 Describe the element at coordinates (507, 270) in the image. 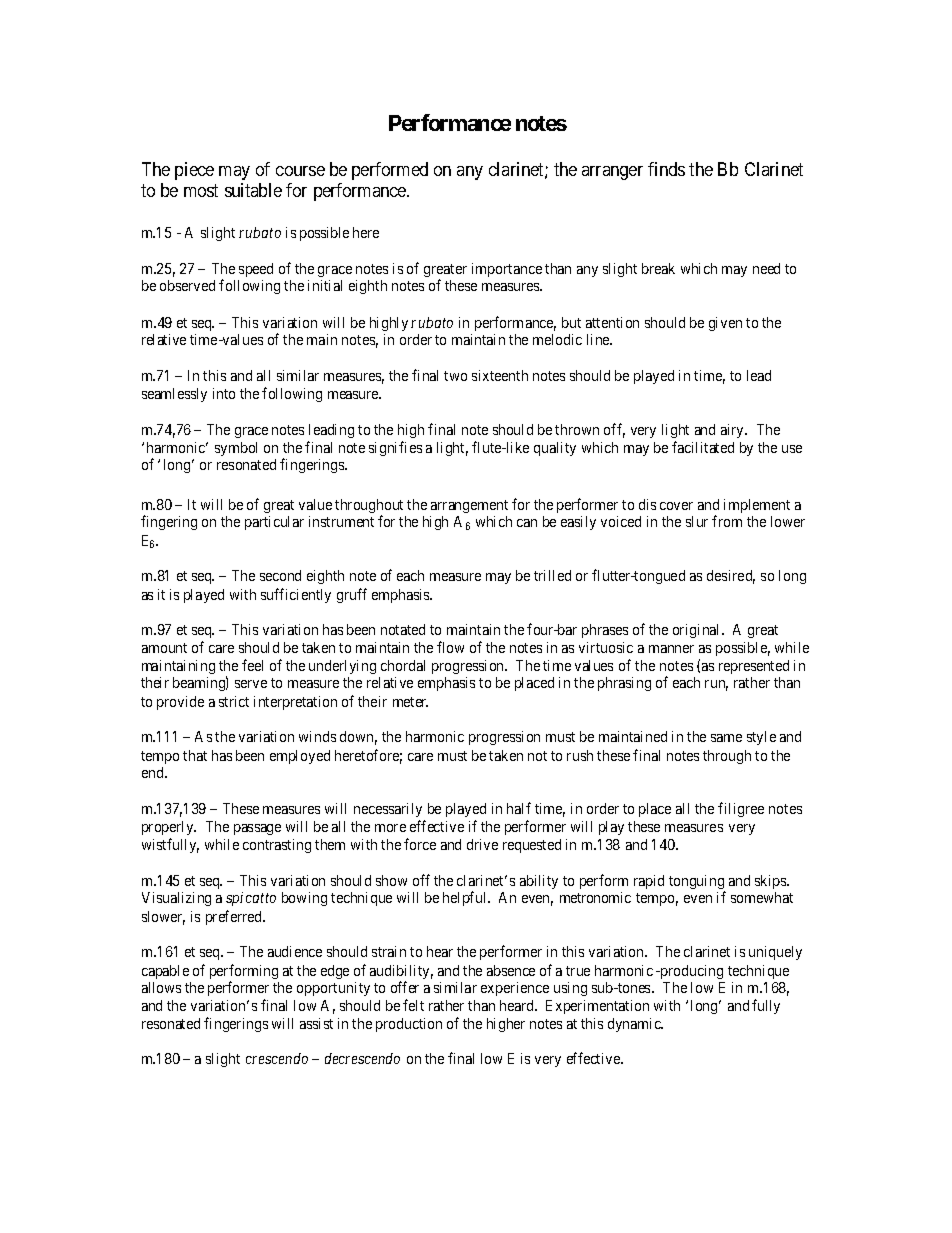

I see `importance` at that location.
